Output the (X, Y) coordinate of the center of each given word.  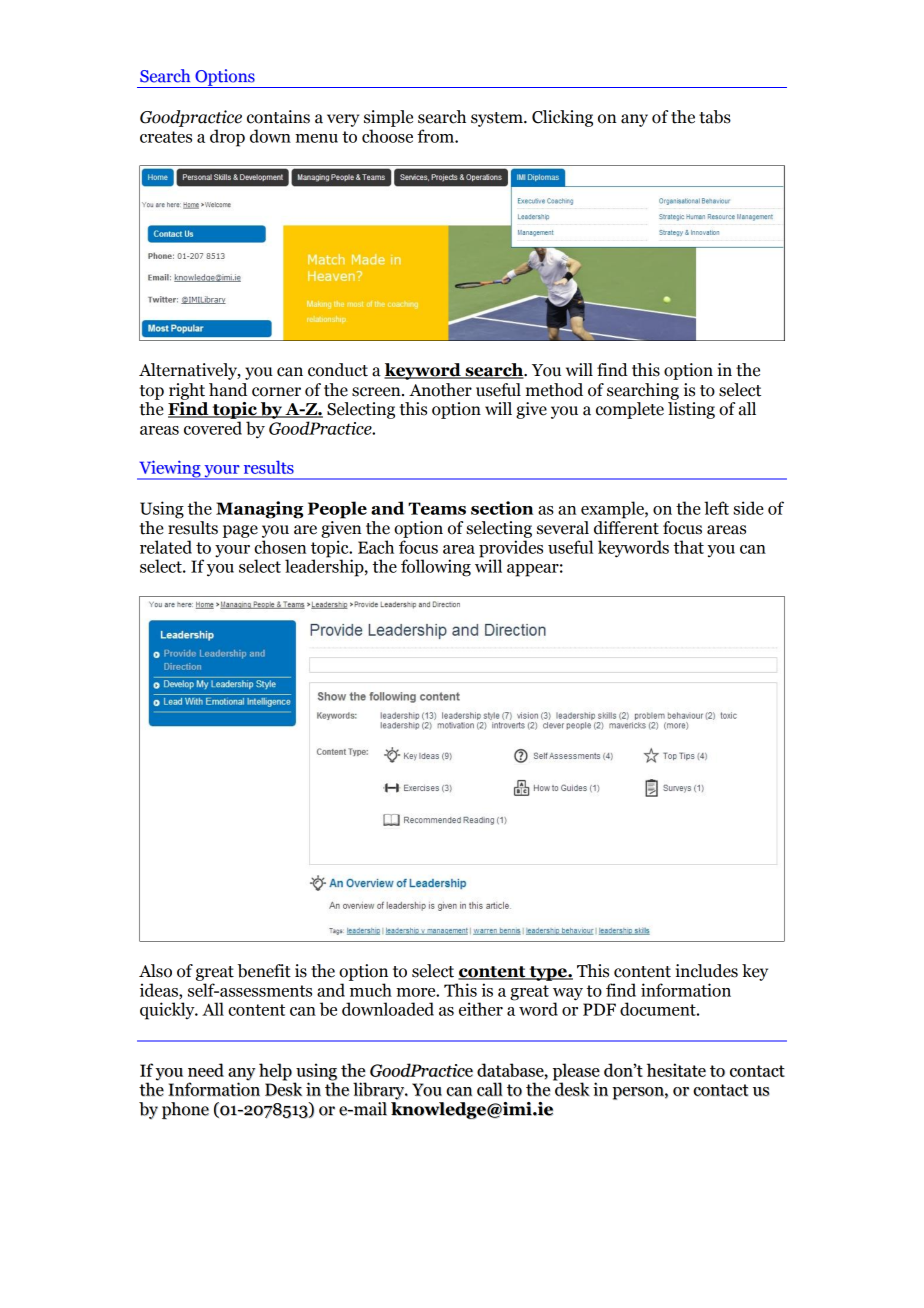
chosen (280, 547)
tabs (715, 117)
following (436, 568)
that (688, 547)
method (554, 390)
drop (227, 138)
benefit (264, 971)
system (498, 119)
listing (691, 410)
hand (228, 390)
